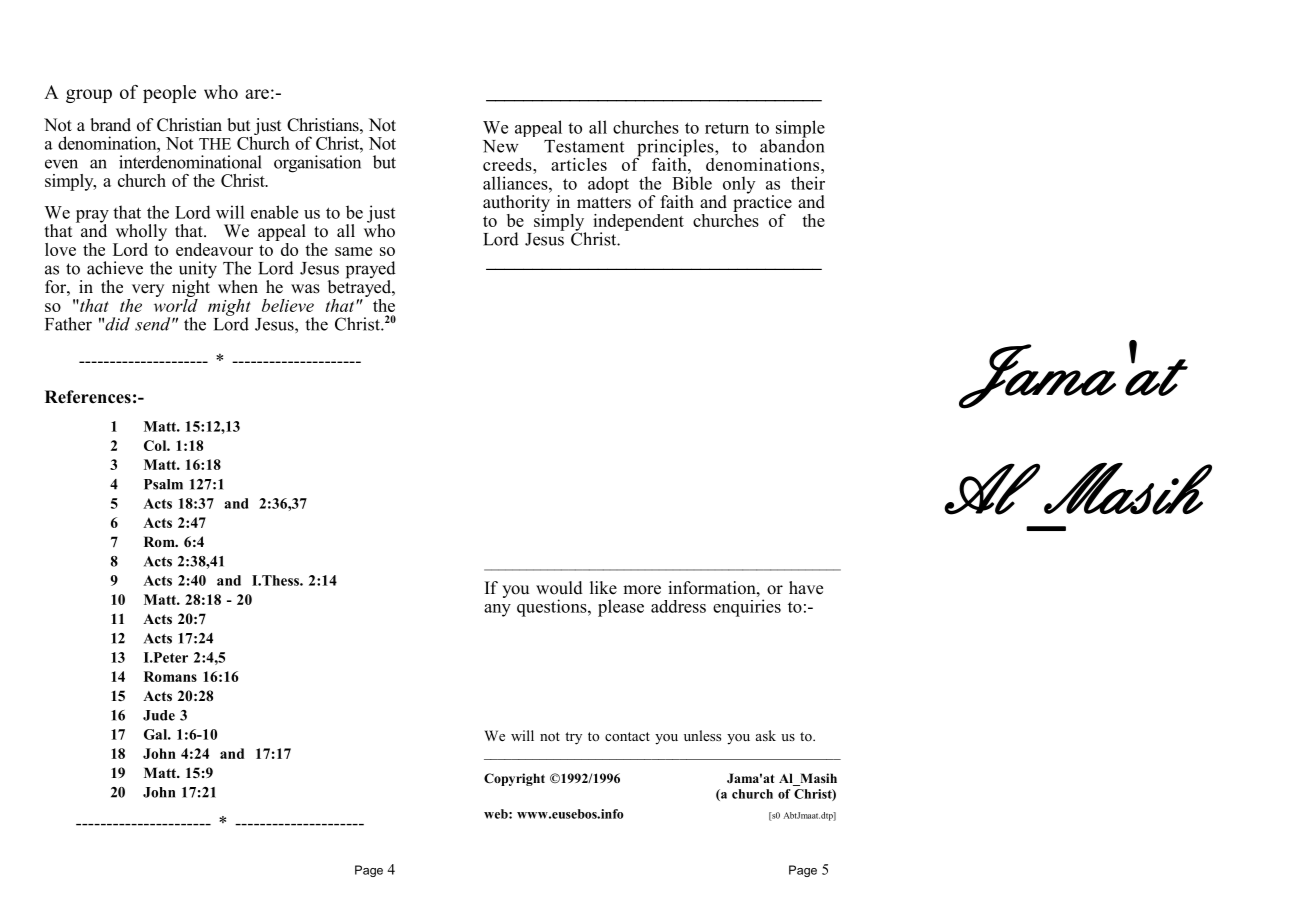  What do you see at coordinates (288, 305) in the screenshot?
I see `believe` at bounding box center [288, 305].
